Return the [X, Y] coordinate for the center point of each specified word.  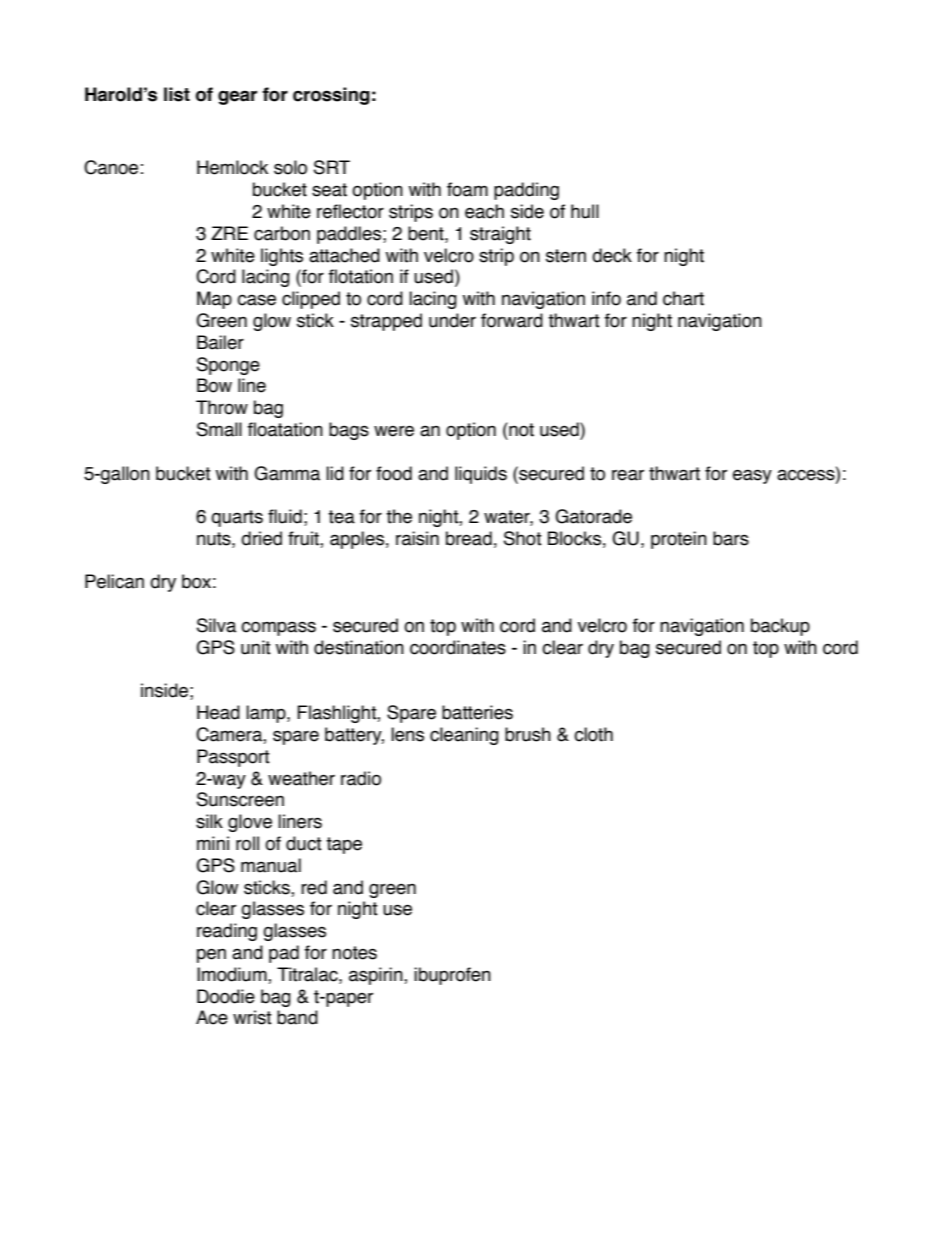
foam [467, 189]
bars [731, 538]
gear [237, 97]
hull [585, 211]
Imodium [233, 975]
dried [261, 538]
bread [469, 538]
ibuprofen [452, 976]
